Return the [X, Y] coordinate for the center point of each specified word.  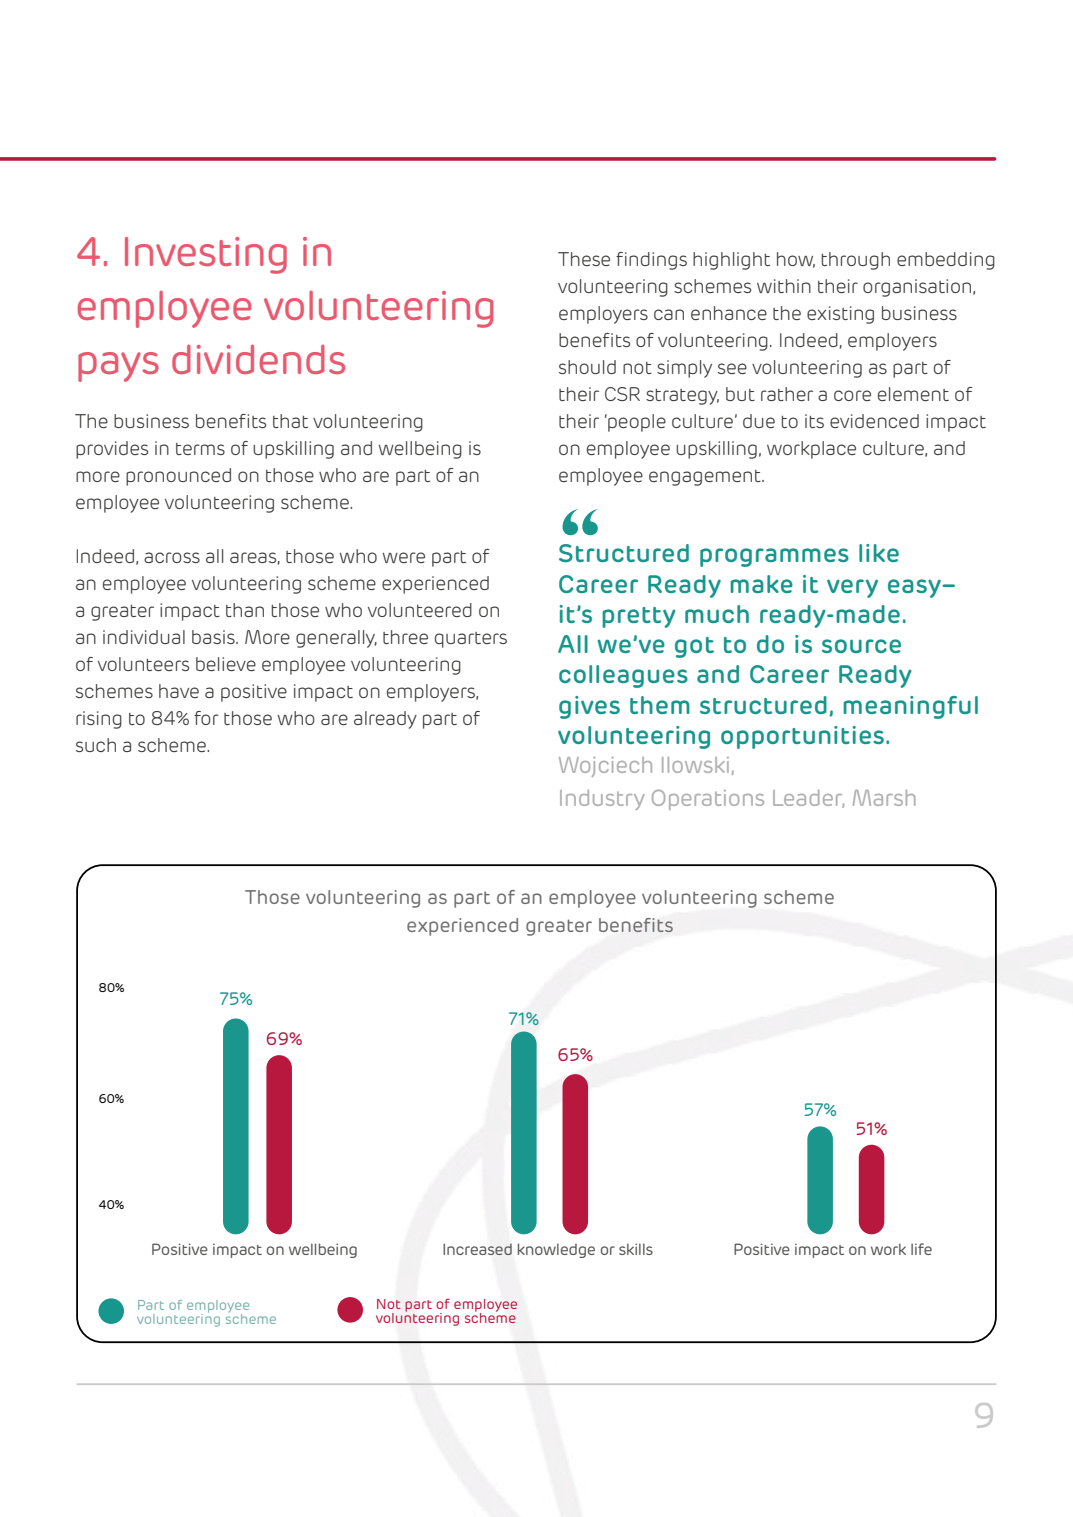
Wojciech [605, 767]
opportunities [802, 737]
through [856, 261]
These [584, 259]
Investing [206, 255]
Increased [477, 1249]
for [206, 718]
